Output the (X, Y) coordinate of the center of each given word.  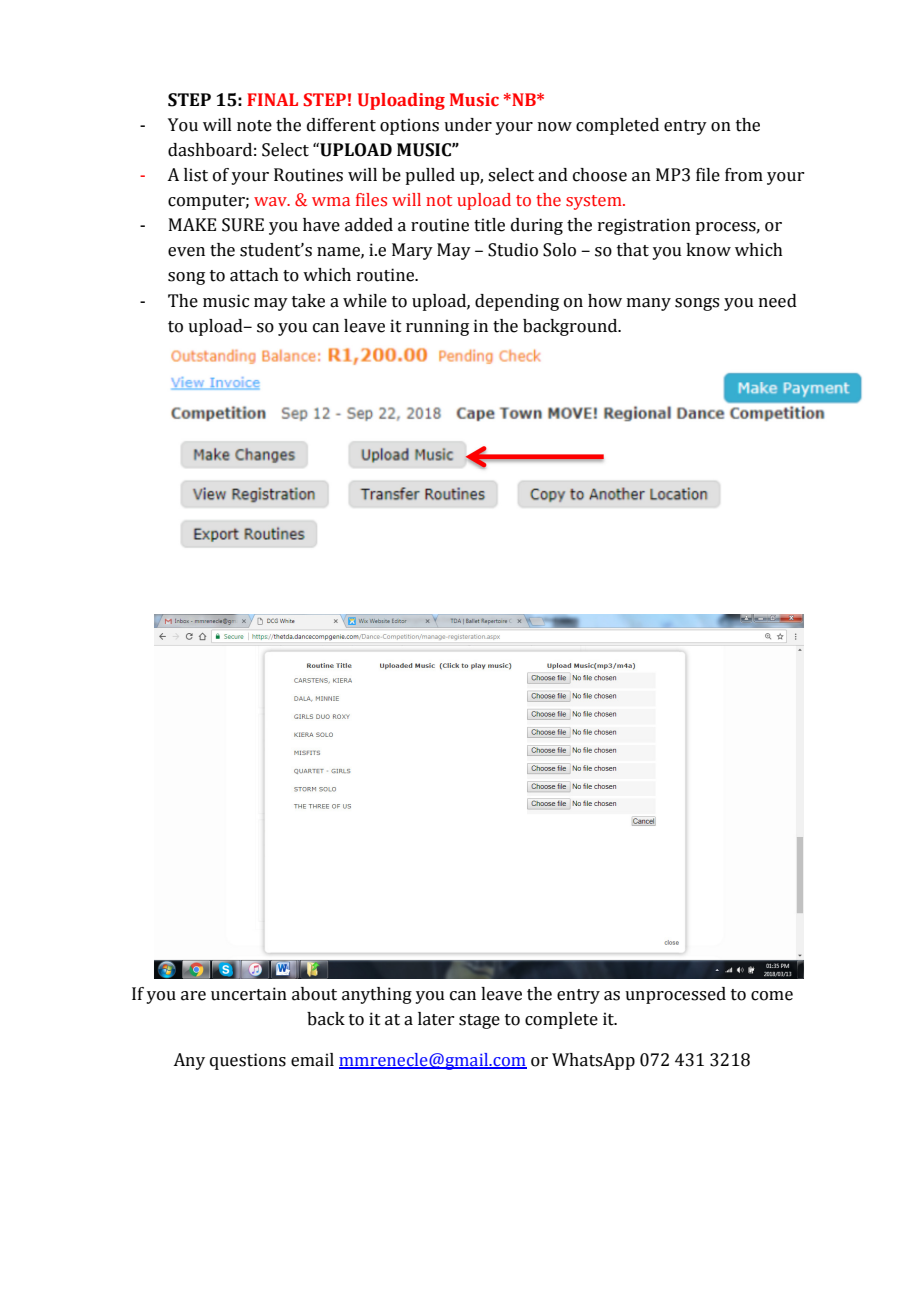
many (649, 304)
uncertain (249, 994)
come (772, 996)
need (778, 301)
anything (377, 995)
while (365, 301)
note (254, 126)
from (744, 175)
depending (517, 302)
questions (248, 1061)
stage (479, 1021)
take (308, 301)
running (437, 327)
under (468, 125)
